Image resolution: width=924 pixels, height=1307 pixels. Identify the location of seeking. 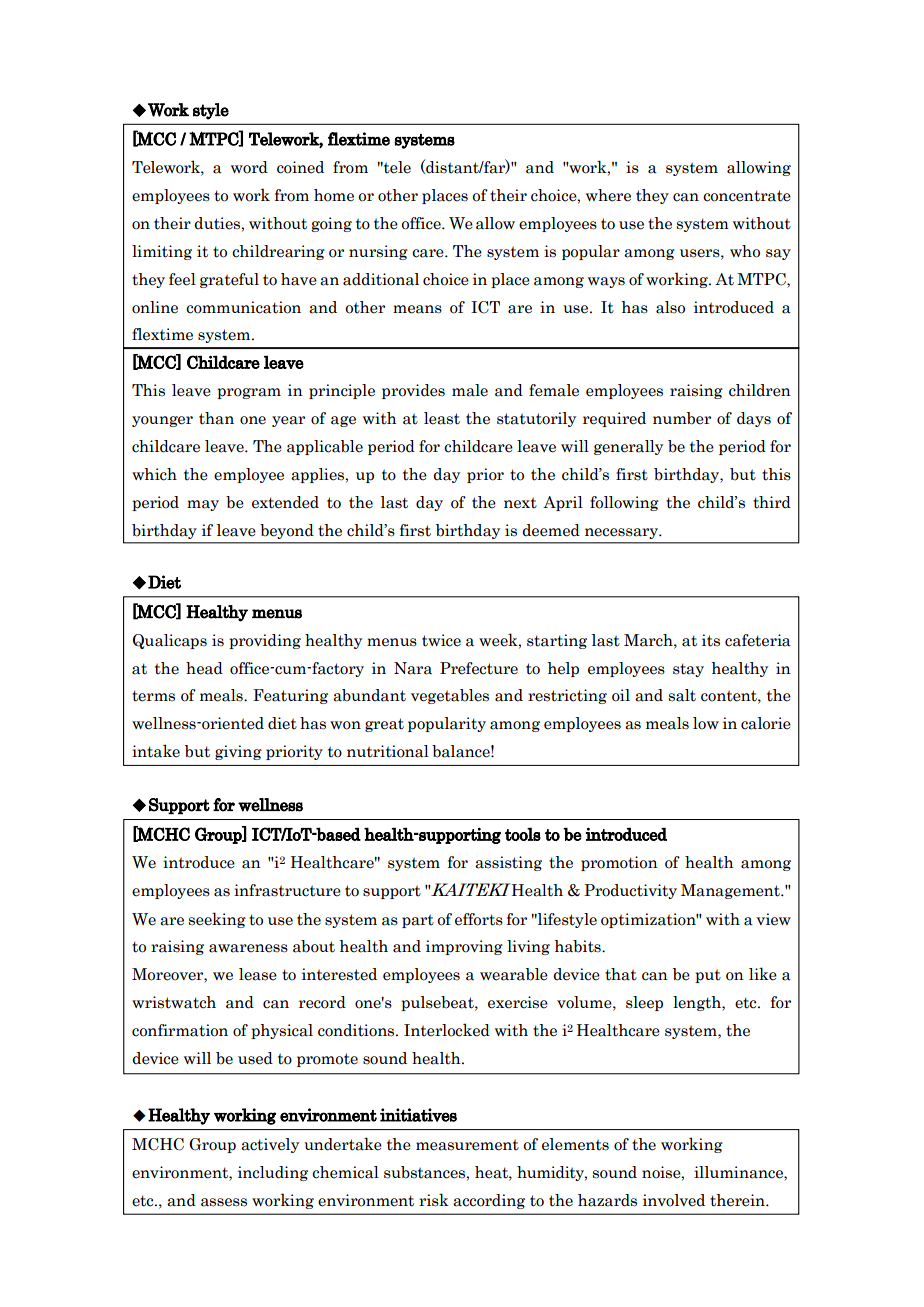
(217, 920).
